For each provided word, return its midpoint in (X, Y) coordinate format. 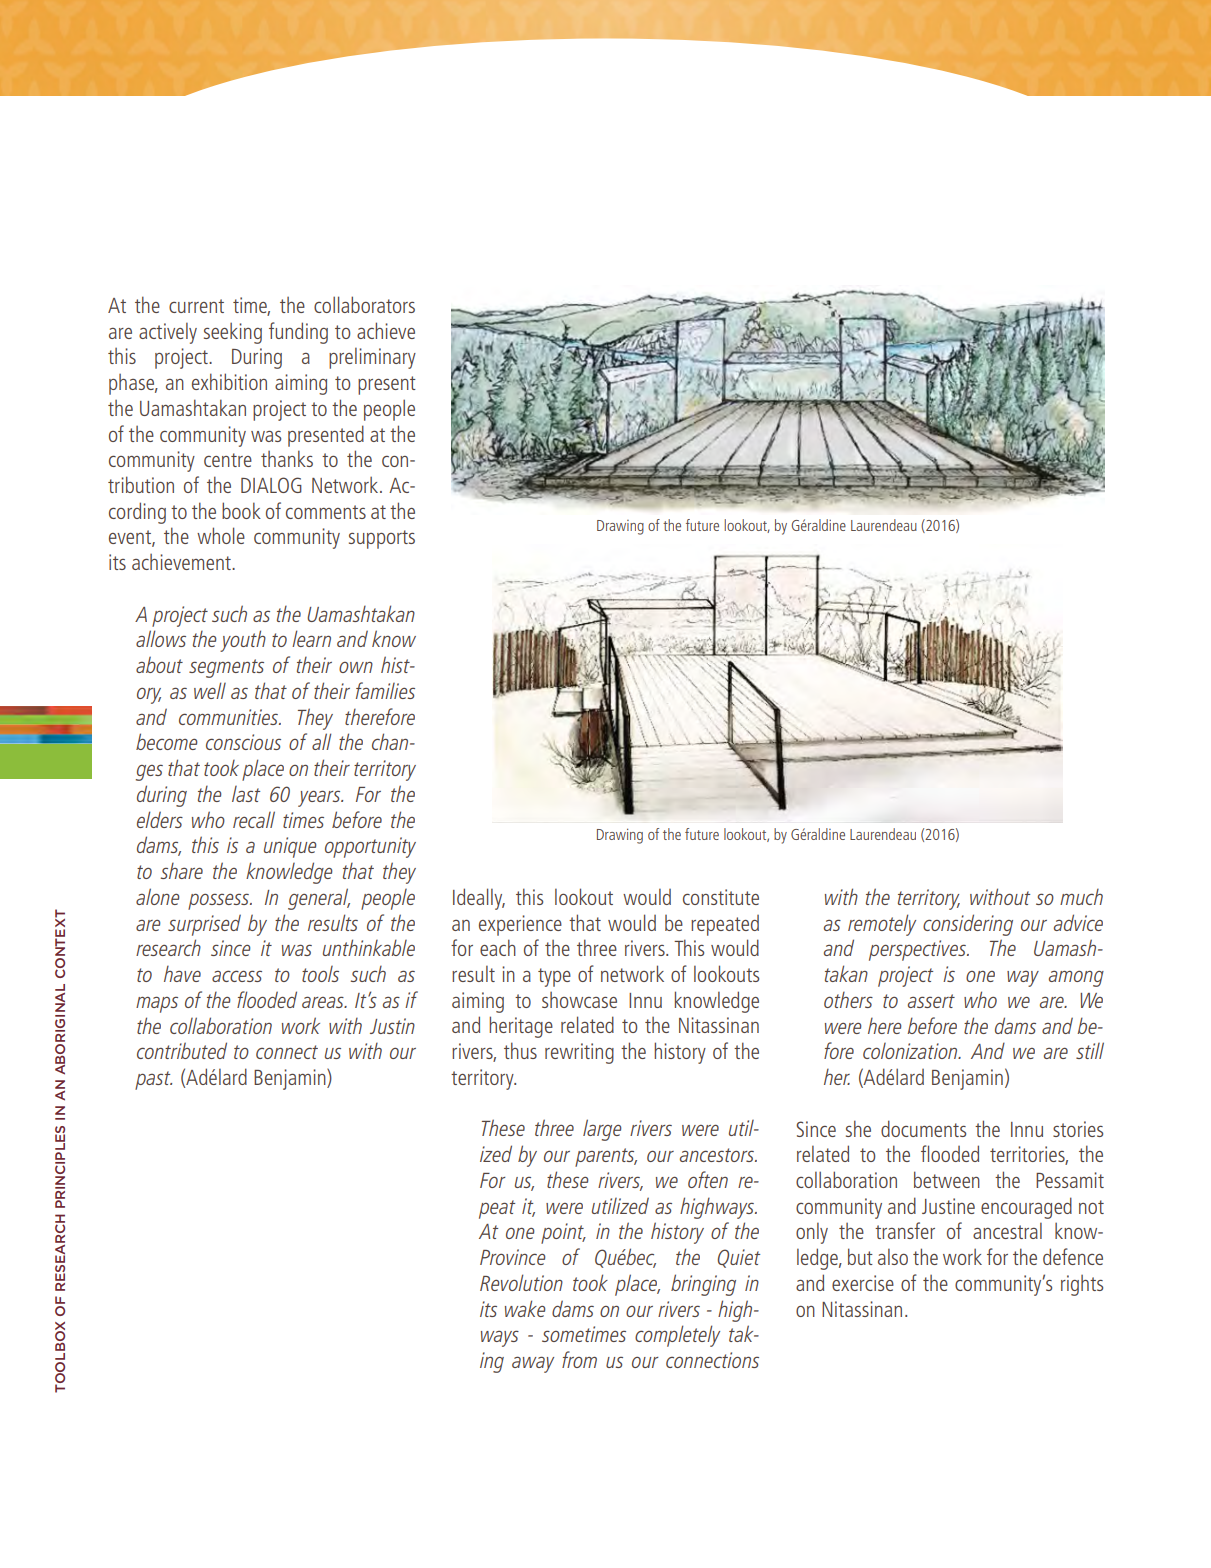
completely (677, 1336)
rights (1082, 1285)
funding (298, 333)
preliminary (372, 358)
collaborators (364, 304)
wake (525, 1308)
